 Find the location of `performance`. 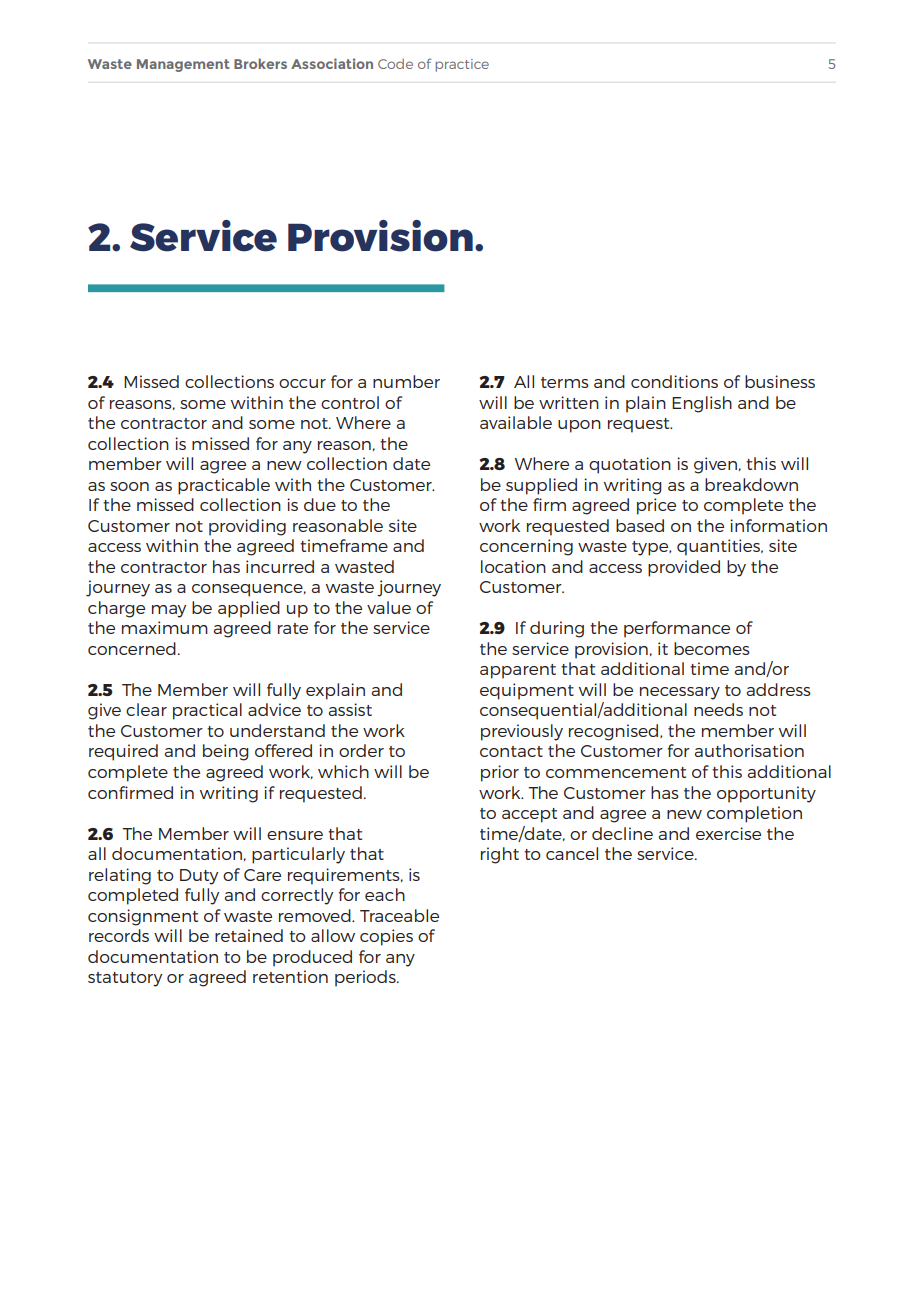

performance is located at coordinates (677, 629).
